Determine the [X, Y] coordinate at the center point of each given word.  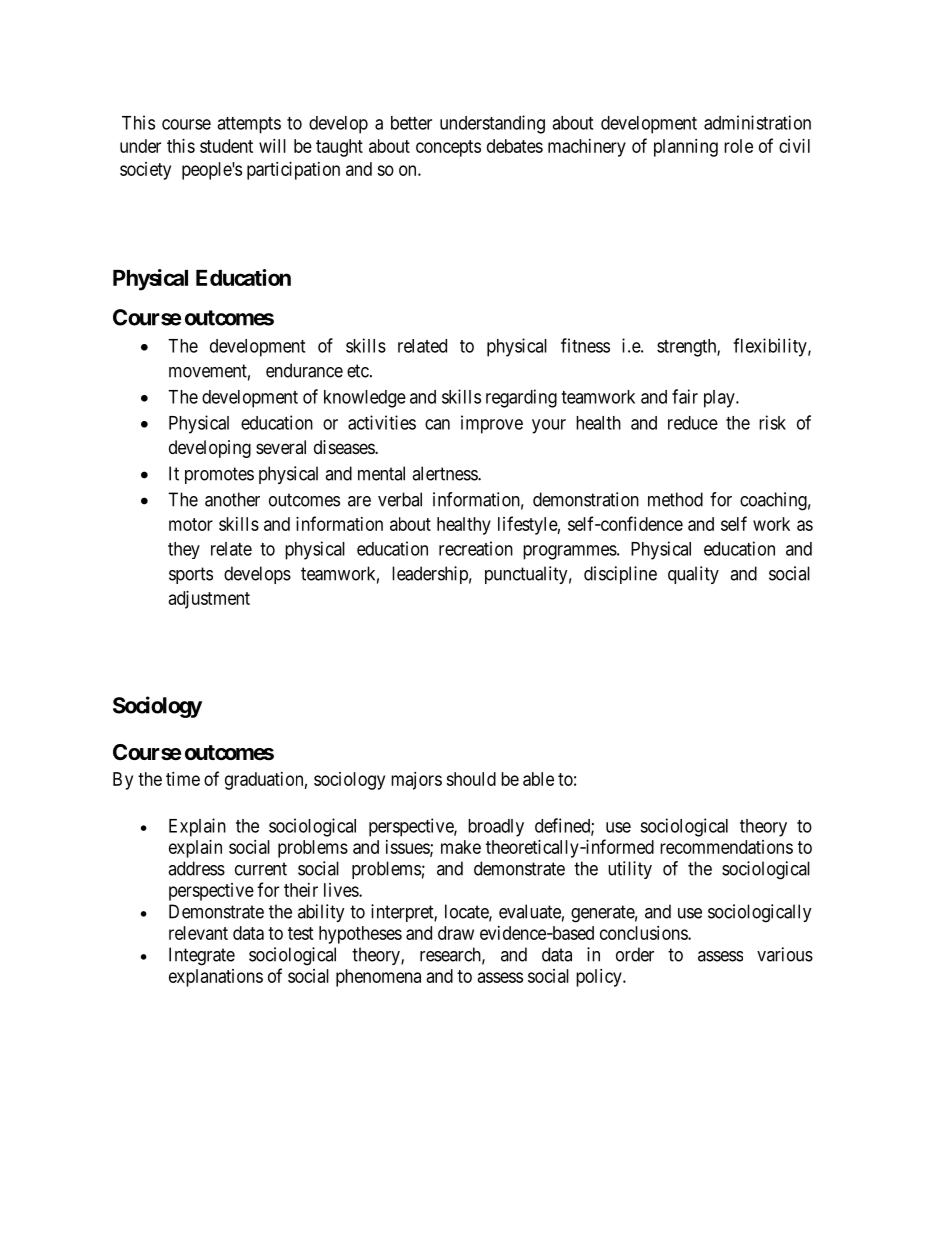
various [785, 954]
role [738, 146]
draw [456, 933]
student [226, 146]
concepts [448, 148]
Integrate [202, 956]
